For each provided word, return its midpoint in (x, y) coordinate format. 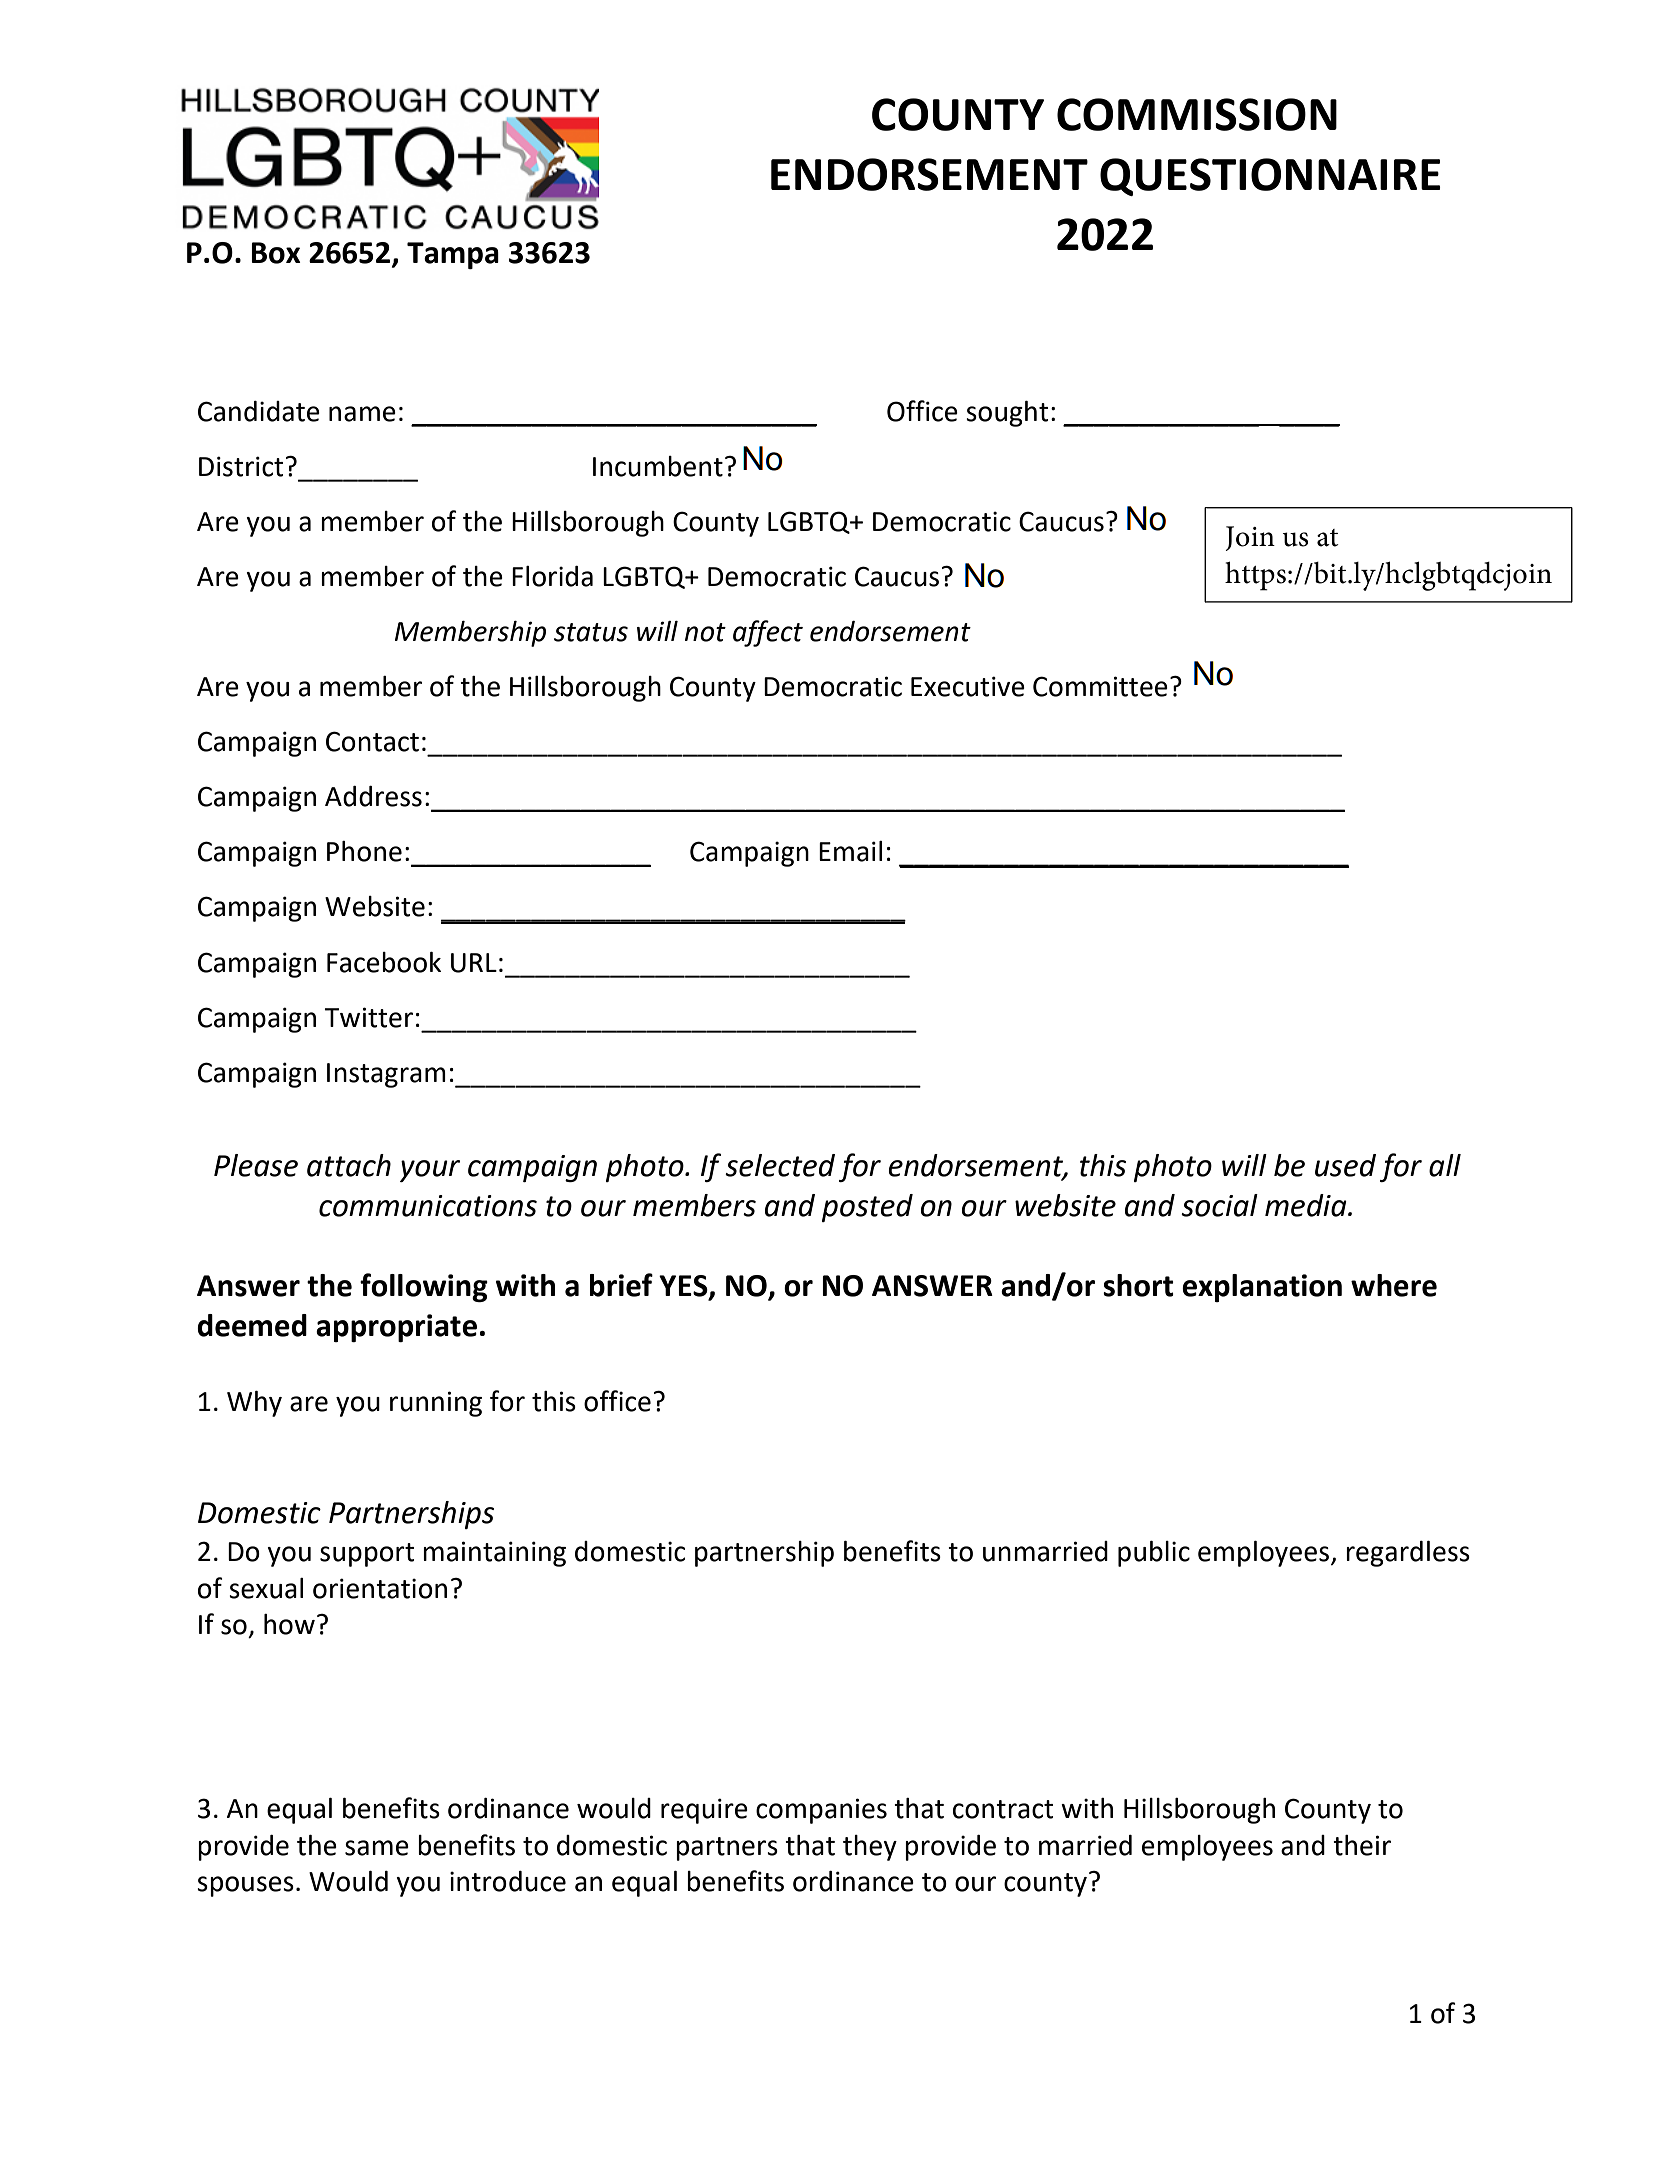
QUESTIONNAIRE (1270, 177)
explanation (1262, 1288)
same (377, 1848)
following (424, 1287)
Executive (968, 686)
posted (867, 1208)
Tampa (453, 255)
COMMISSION (1197, 114)
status (591, 632)
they (870, 1848)
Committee (1100, 686)
